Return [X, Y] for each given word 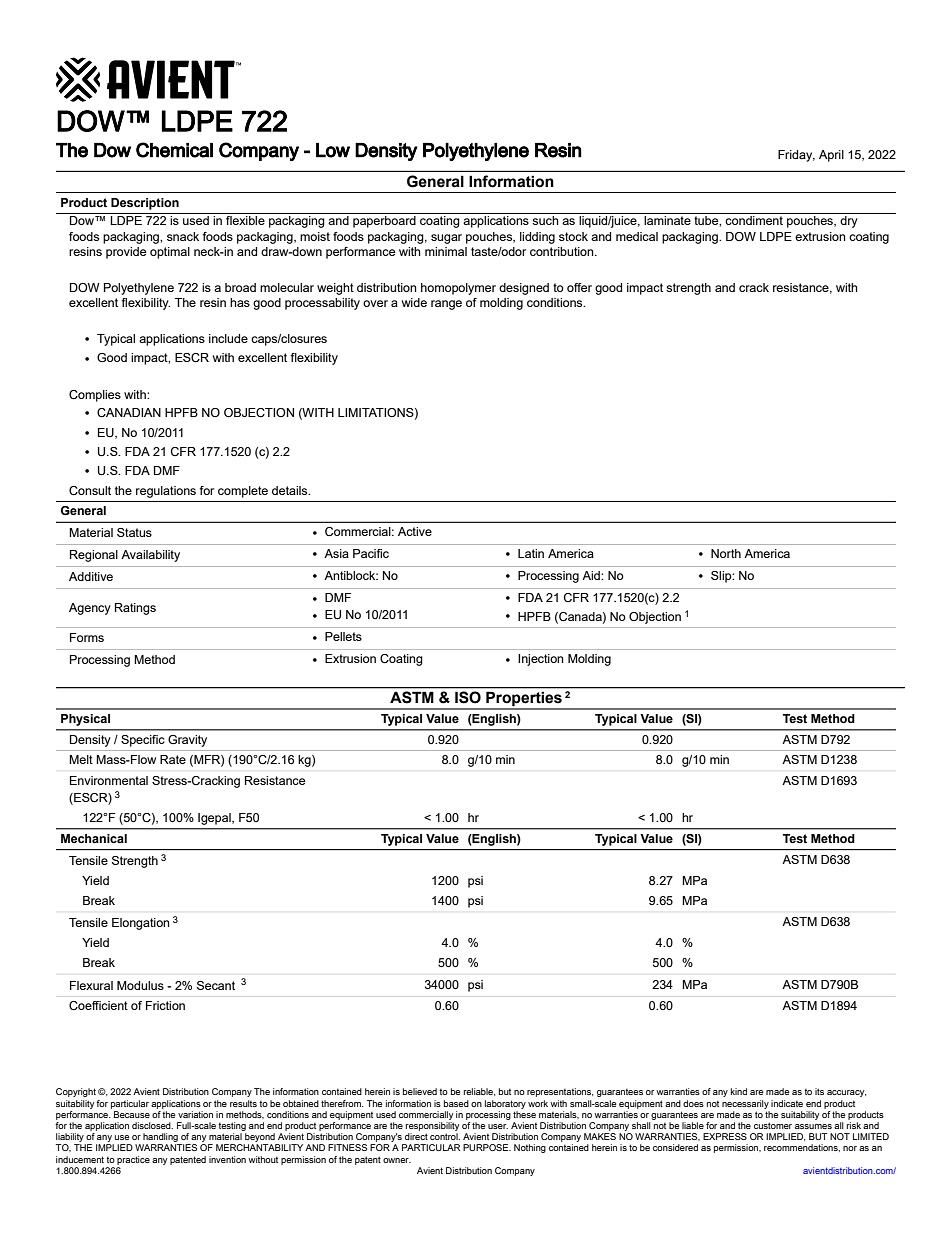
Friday [796, 156]
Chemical [174, 150]
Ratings [135, 609]
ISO [468, 697]
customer [773, 1125]
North [726, 553]
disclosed [152, 1125]
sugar [446, 239]
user [498, 1126]
